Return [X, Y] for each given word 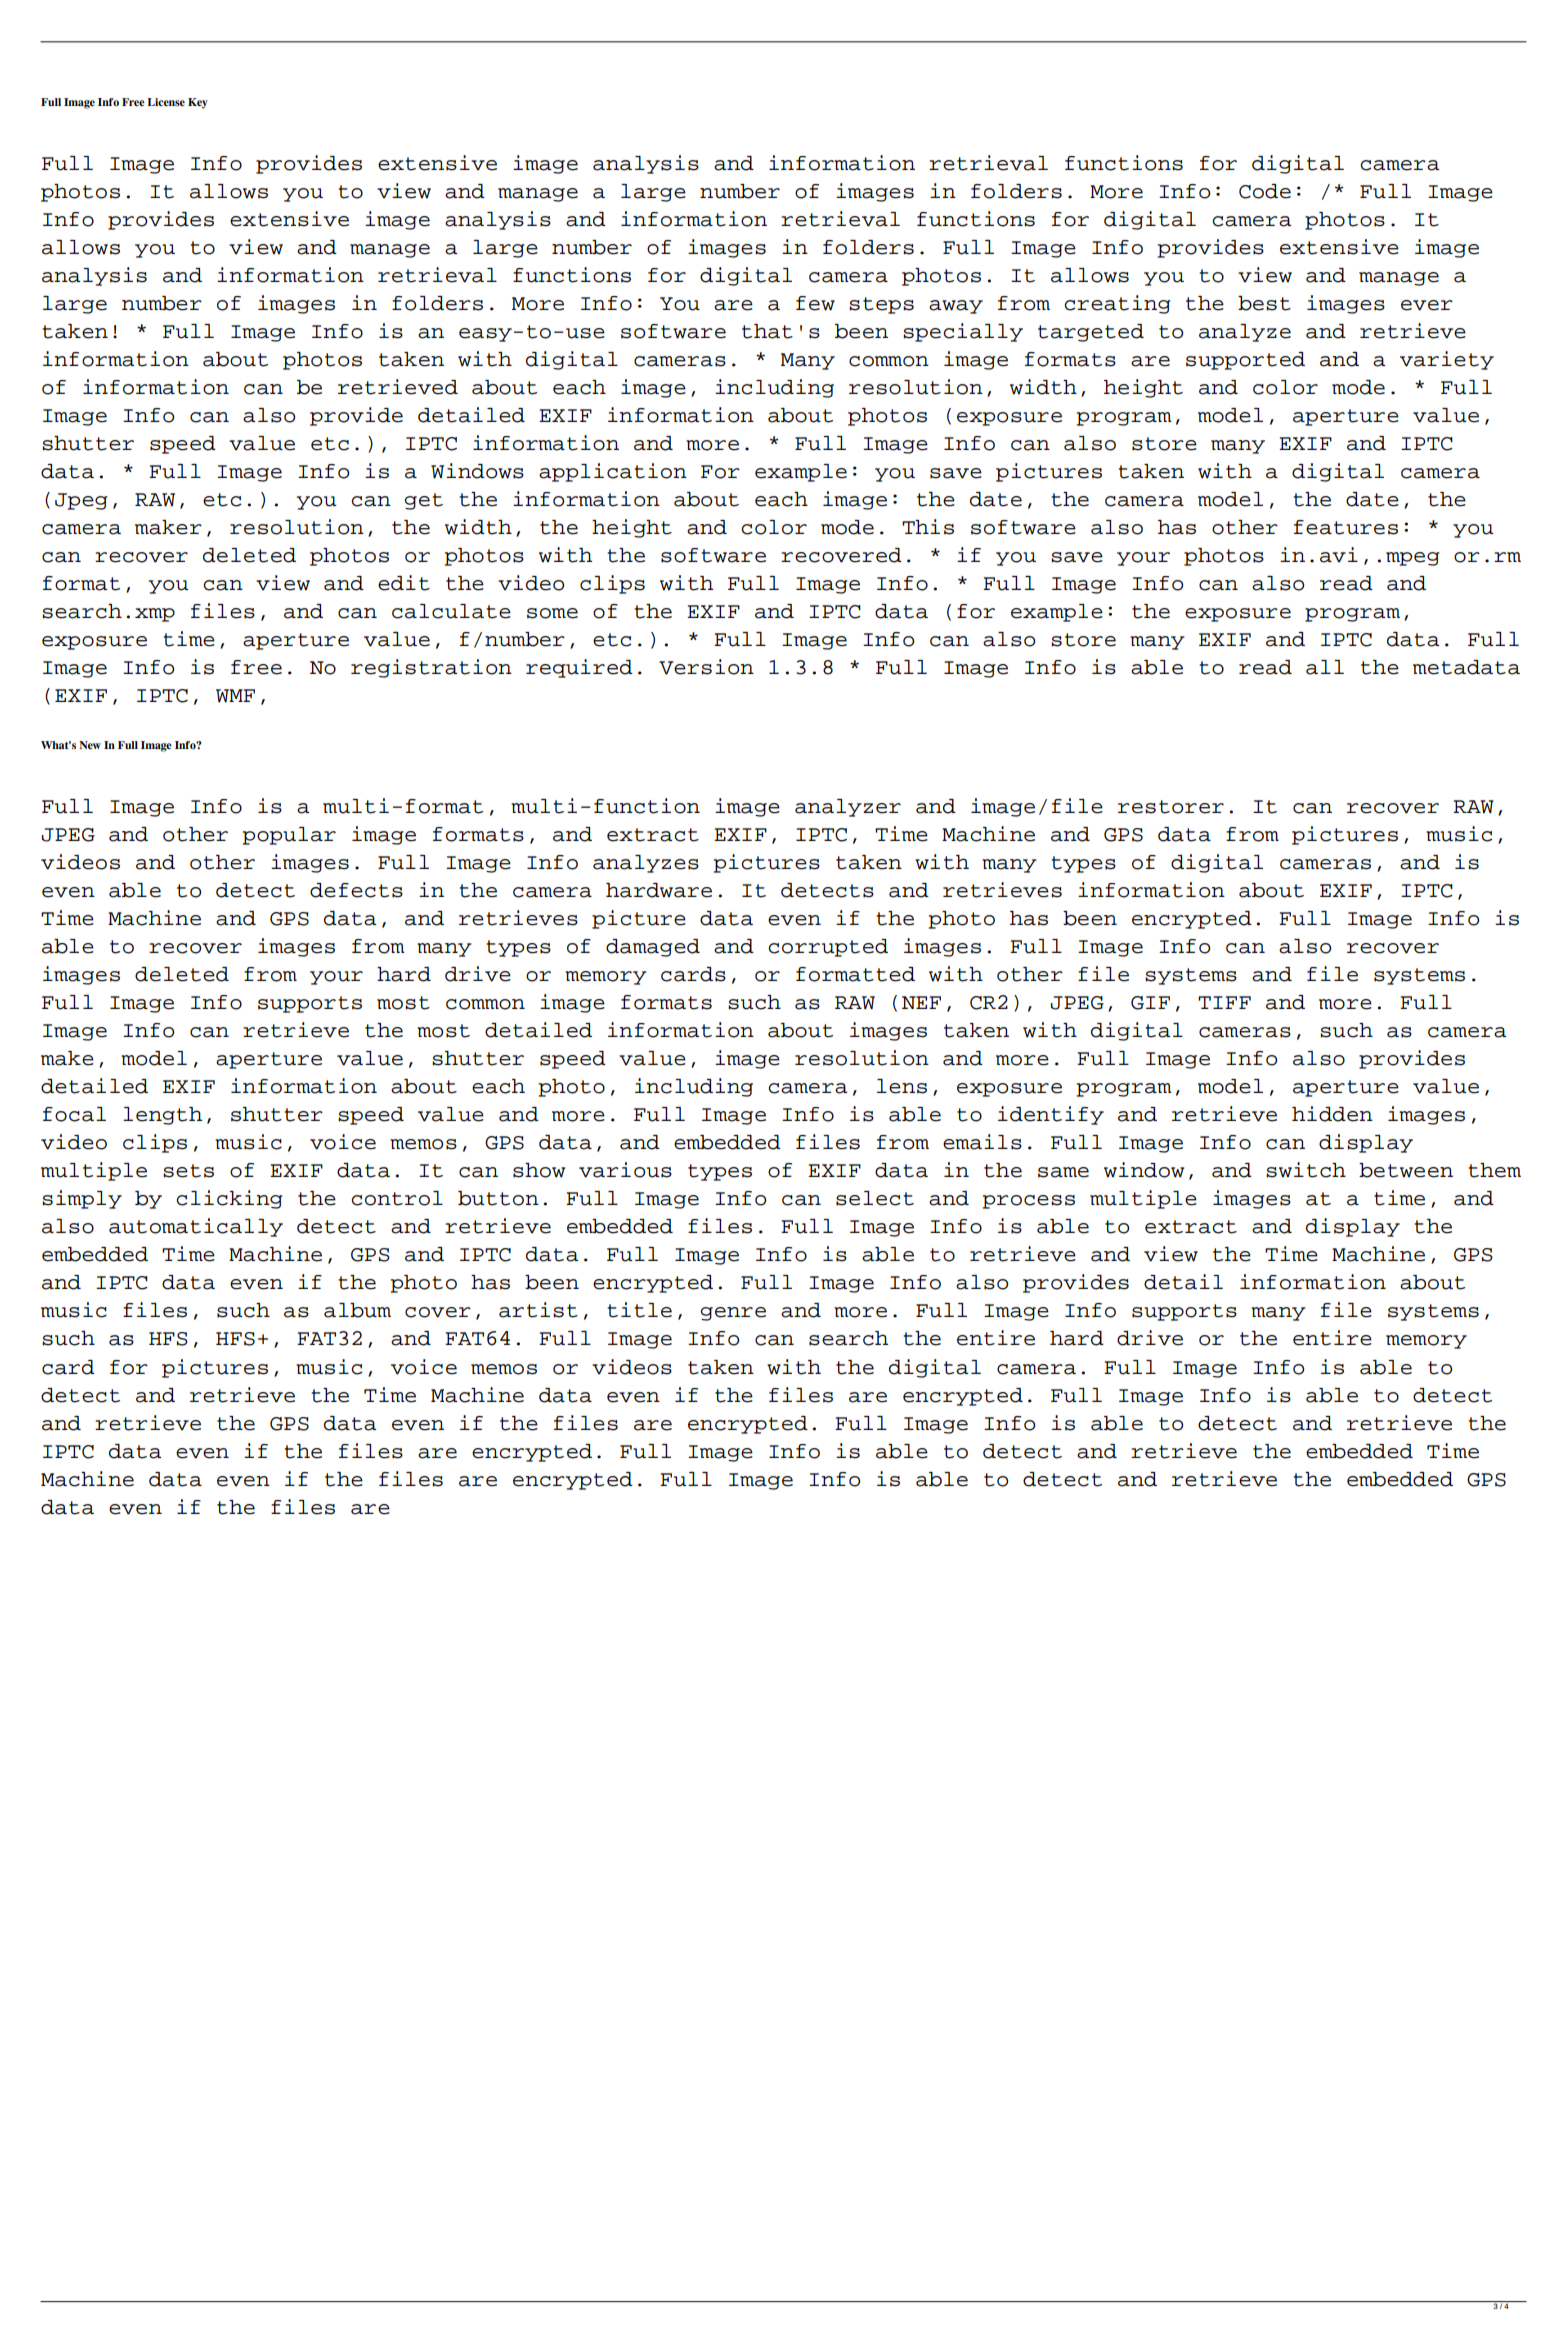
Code [1265, 191]
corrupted [828, 948]
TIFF [1224, 1002]
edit [404, 583]
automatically [196, 1227]
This [928, 527]
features [1346, 527]
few [815, 303]
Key [198, 103]
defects [356, 890]
